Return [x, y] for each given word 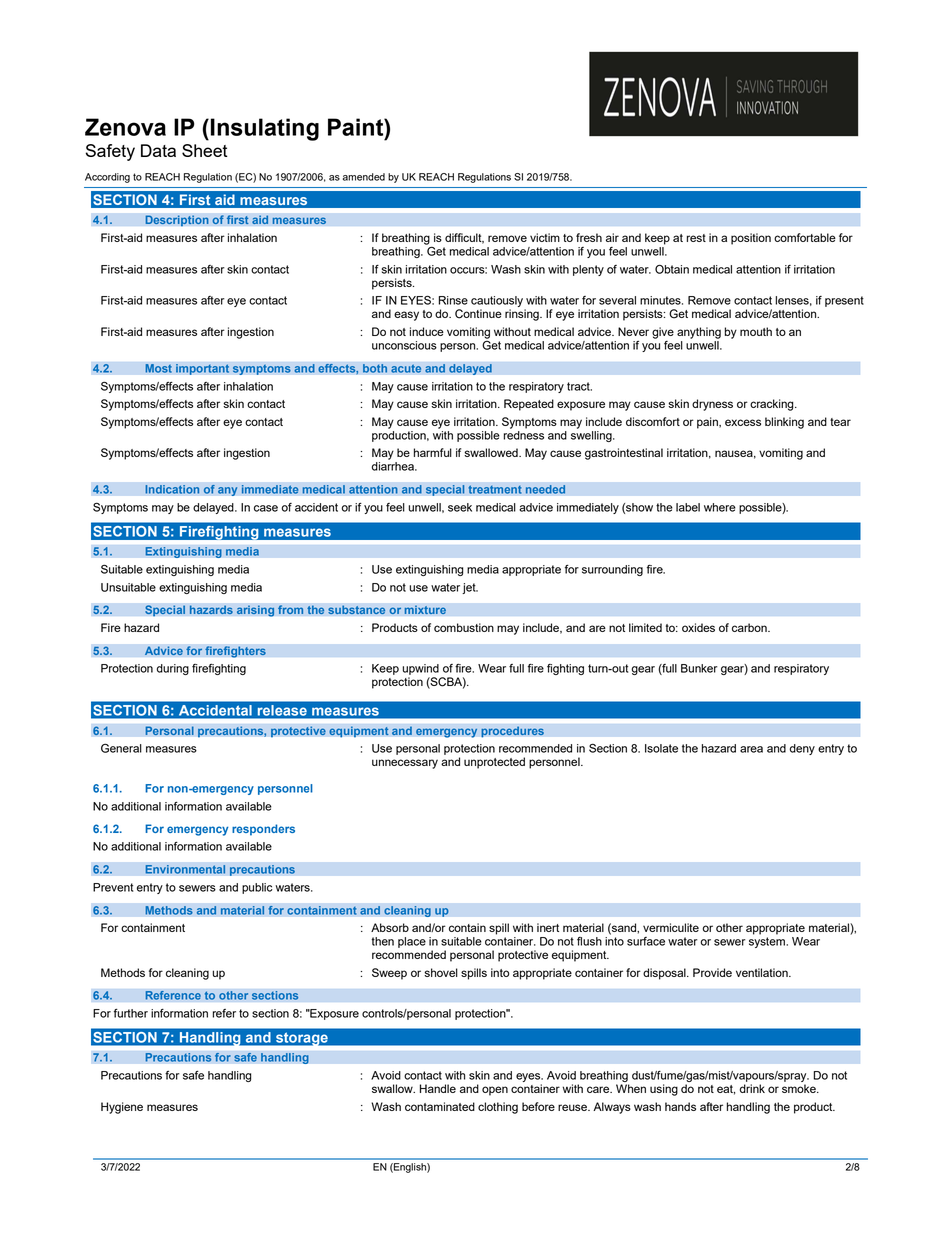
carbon [750, 627]
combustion [464, 627]
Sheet [205, 150]
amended [364, 177]
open [495, 1091]
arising [255, 611]
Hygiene [122, 1108]
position [751, 239]
